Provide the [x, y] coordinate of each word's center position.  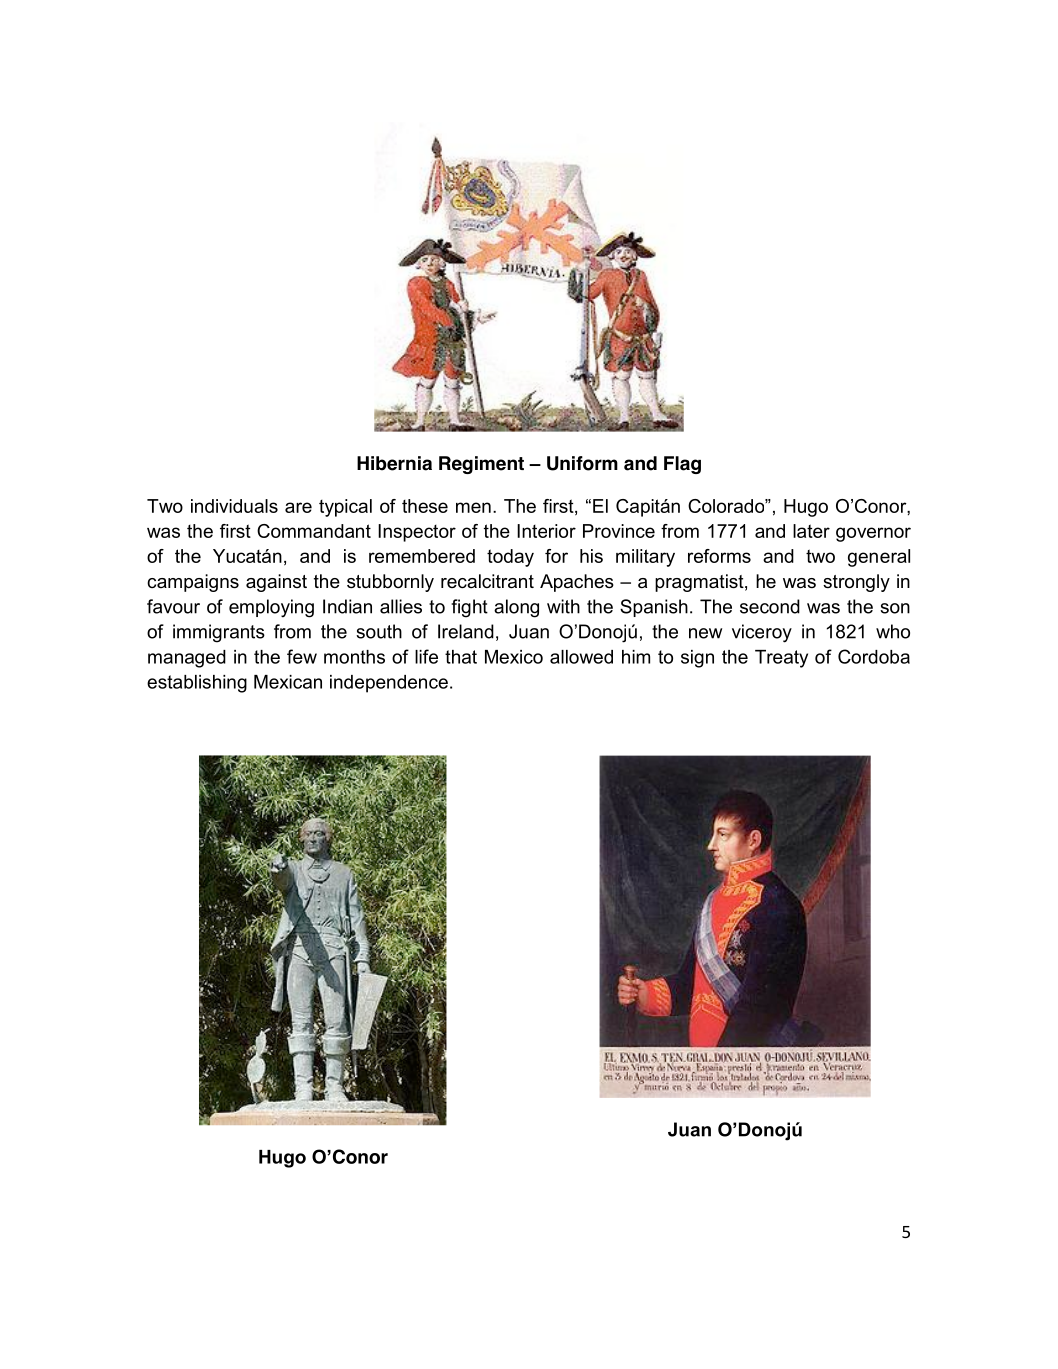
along [516, 608]
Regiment [481, 465]
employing [271, 608]
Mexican [288, 682]
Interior [546, 531]
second [770, 606]
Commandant [314, 531]
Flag [682, 465]
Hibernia [394, 463]
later [811, 531]
